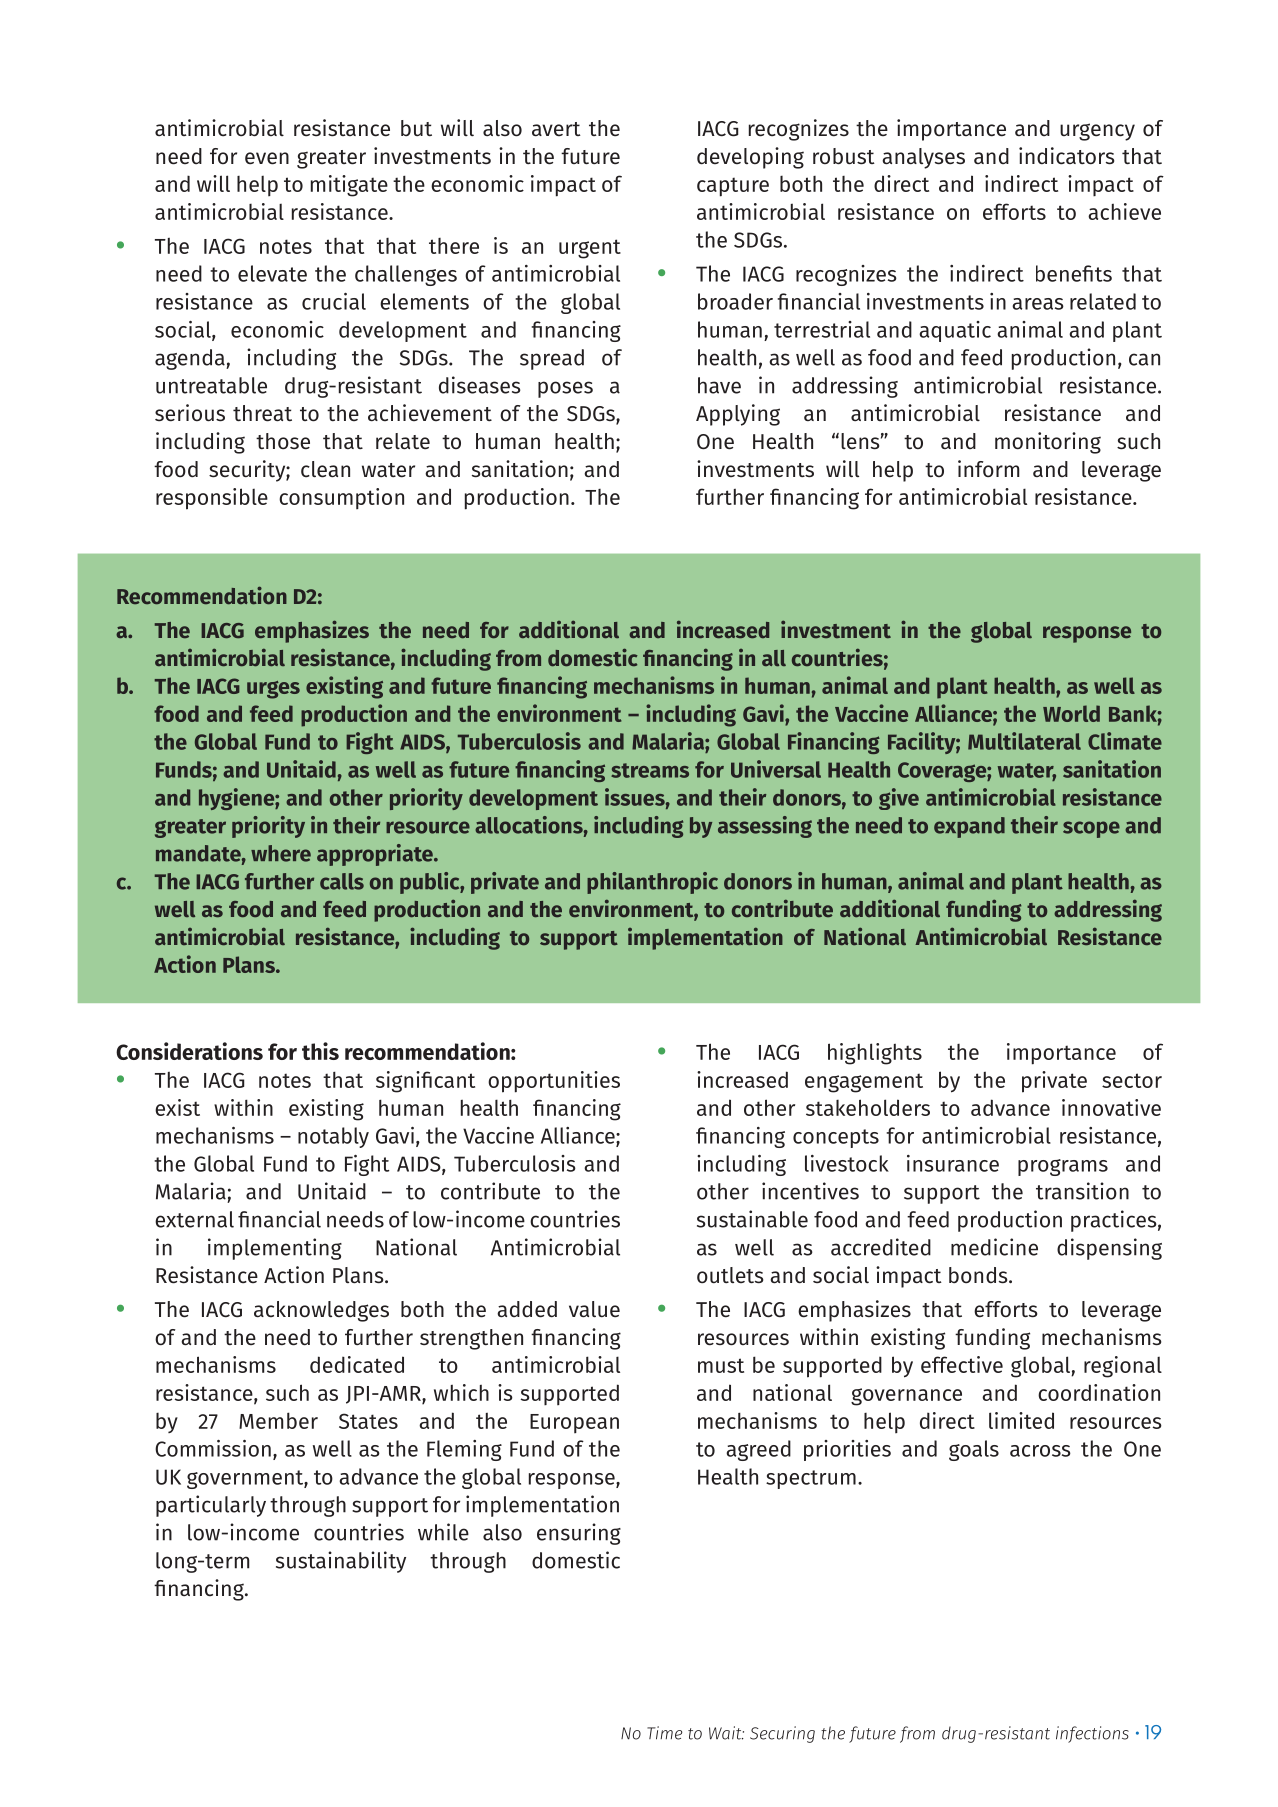 This page has width=1278, height=1807. What do you see at coordinates (738, 415) in the page?
I see `Applying` at bounding box center [738, 415].
